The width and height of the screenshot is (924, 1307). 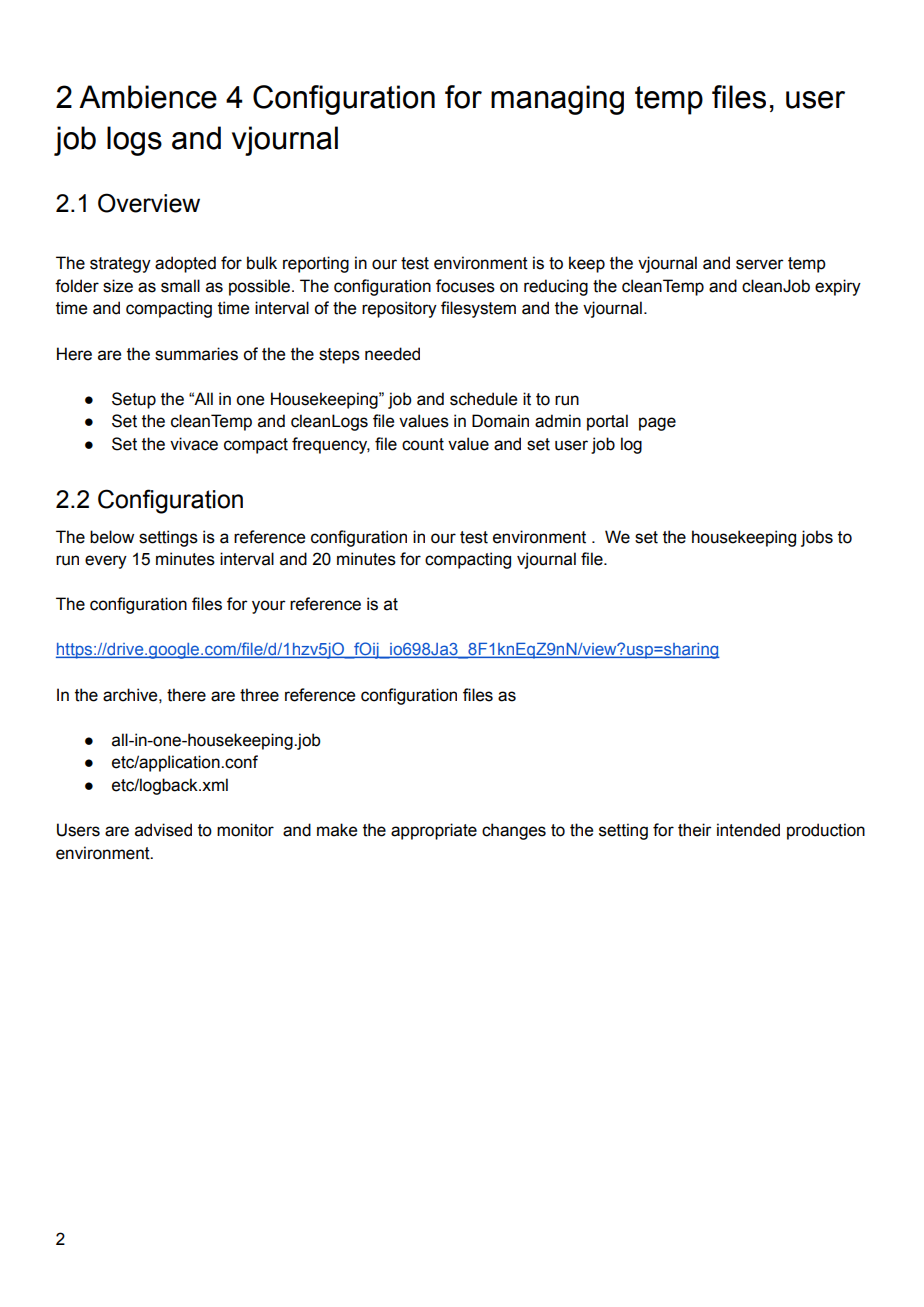 I want to click on server, so click(x=760, y=264).
